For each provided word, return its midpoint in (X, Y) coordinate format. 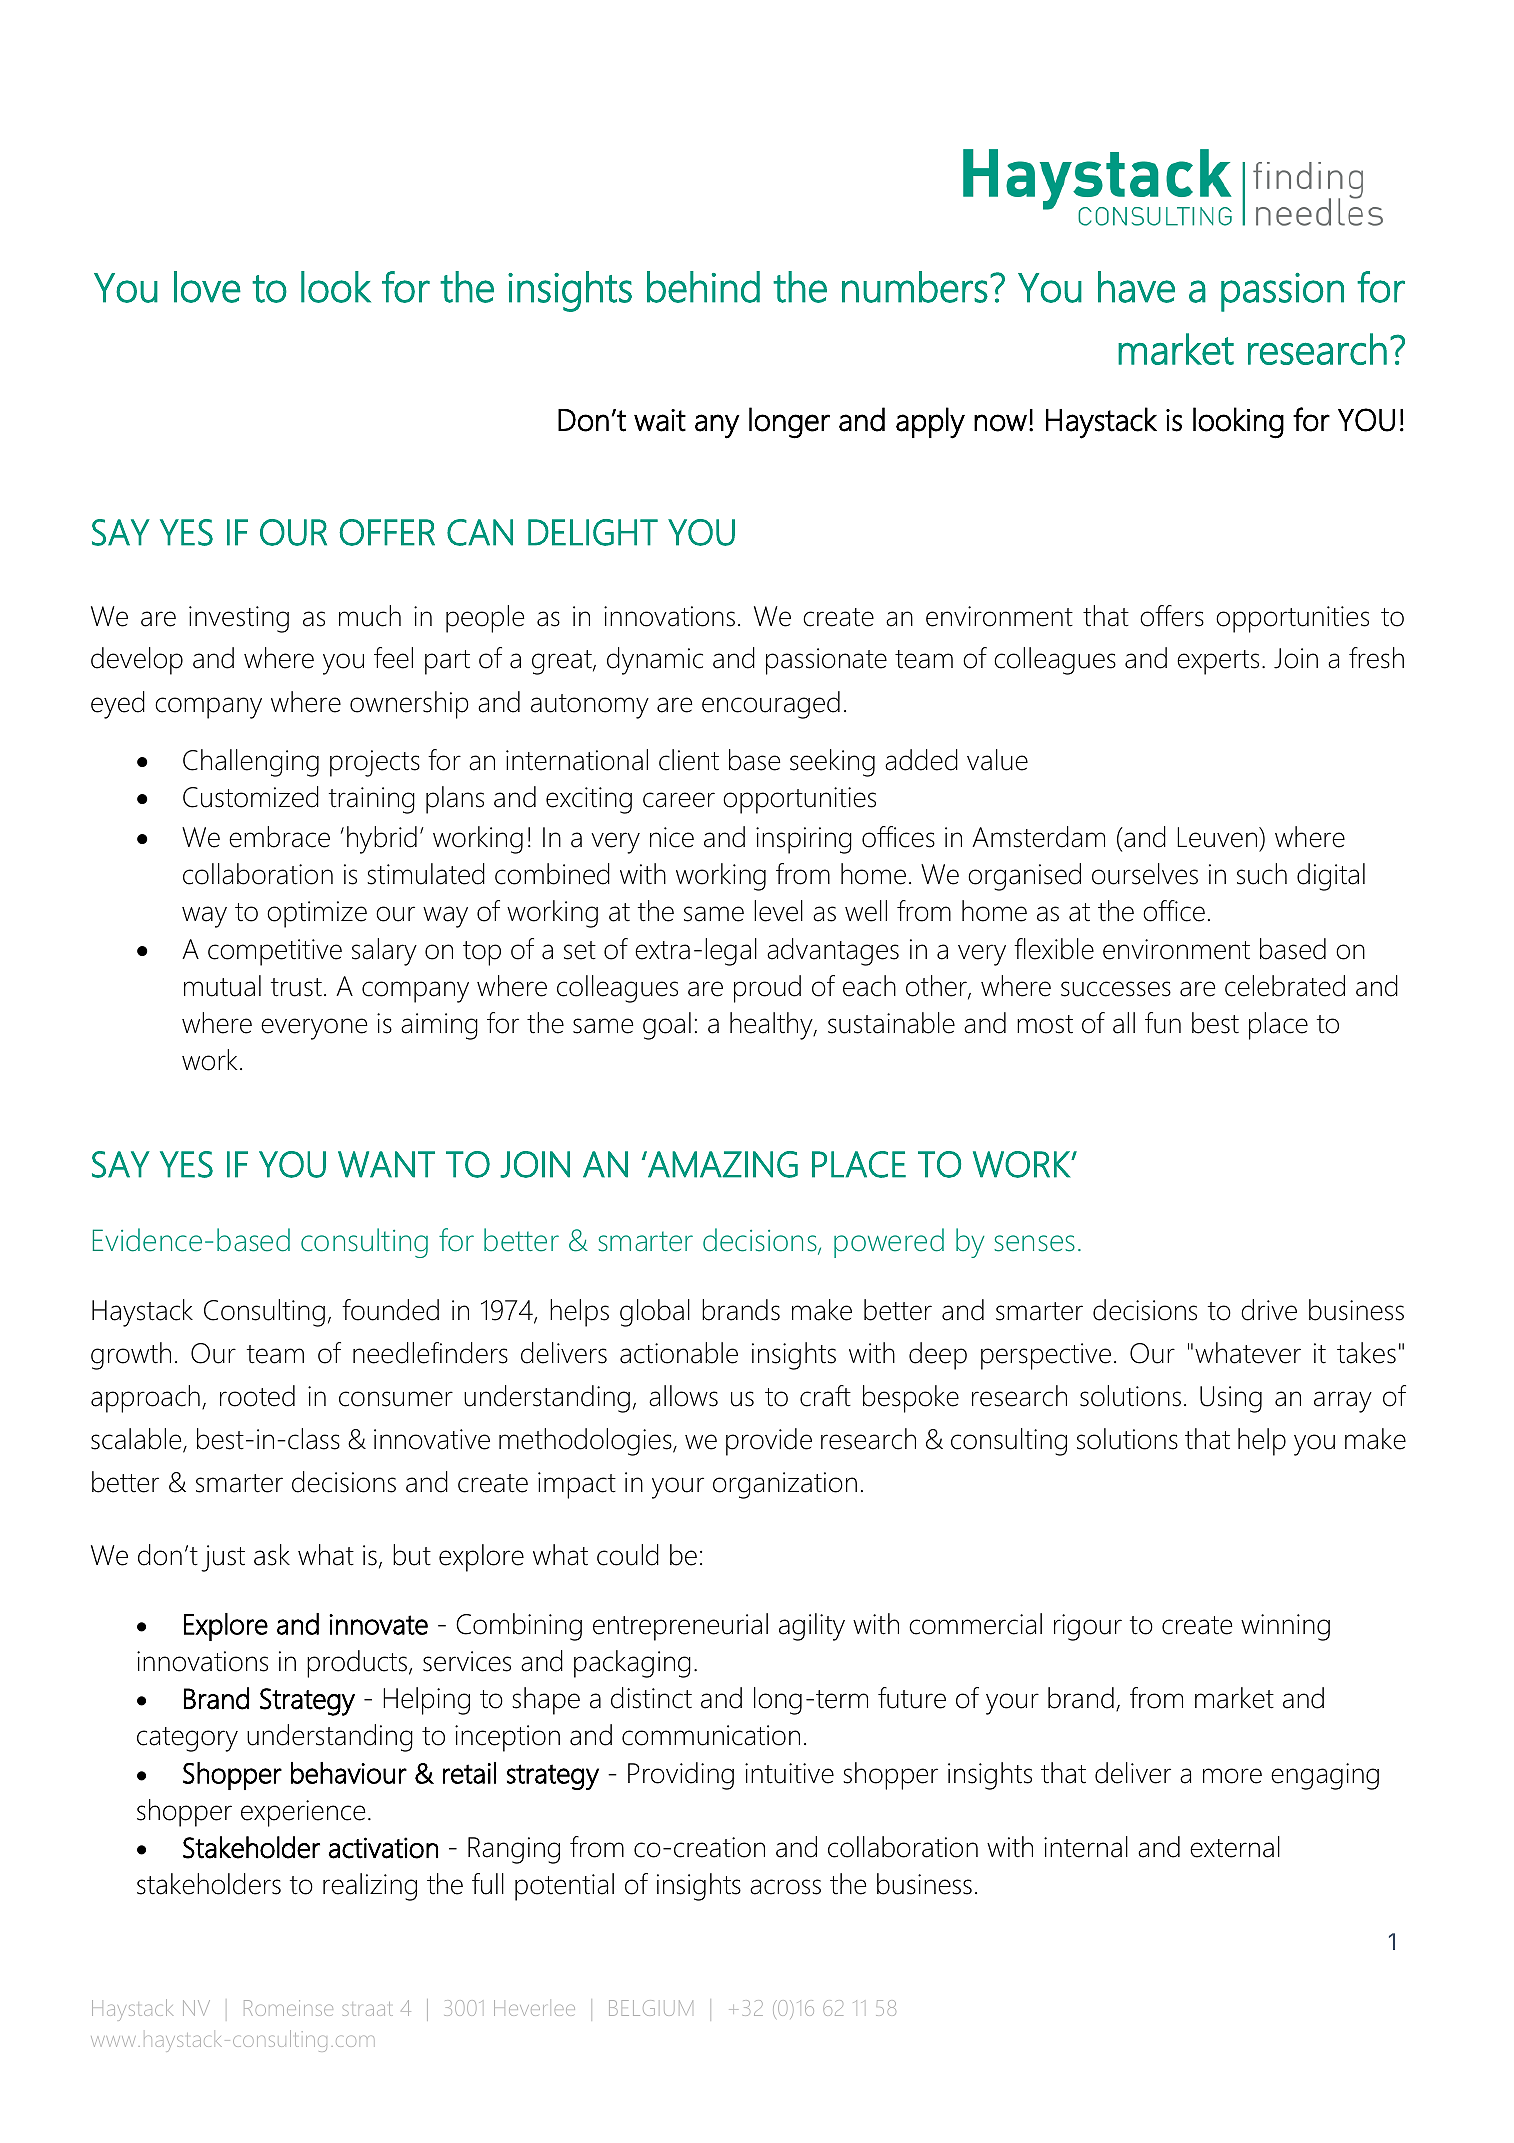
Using (1231, 1399)
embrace (279, 837)
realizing (370, 1887)
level (778, 911)
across (785, 1887)
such (1262, 874)
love (207, 287)
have (1136, 287)
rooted (257, 1396)
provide (769, 1442)
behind (703, 287)
